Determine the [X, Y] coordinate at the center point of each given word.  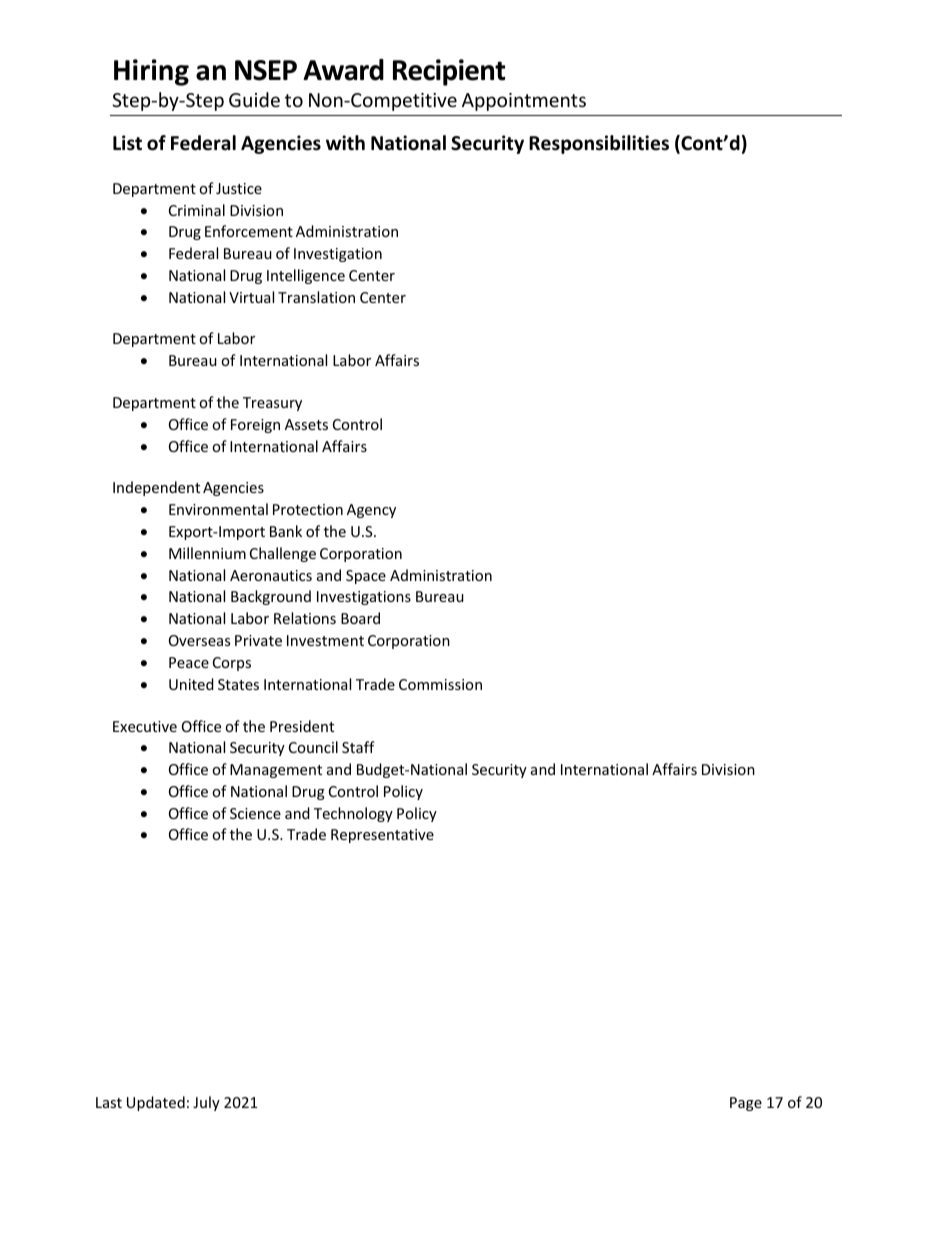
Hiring [151, 72]
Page [746, 1104]
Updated [156, 1103]
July [206, 1103]
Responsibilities [599, 144]
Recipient [449, 72]
